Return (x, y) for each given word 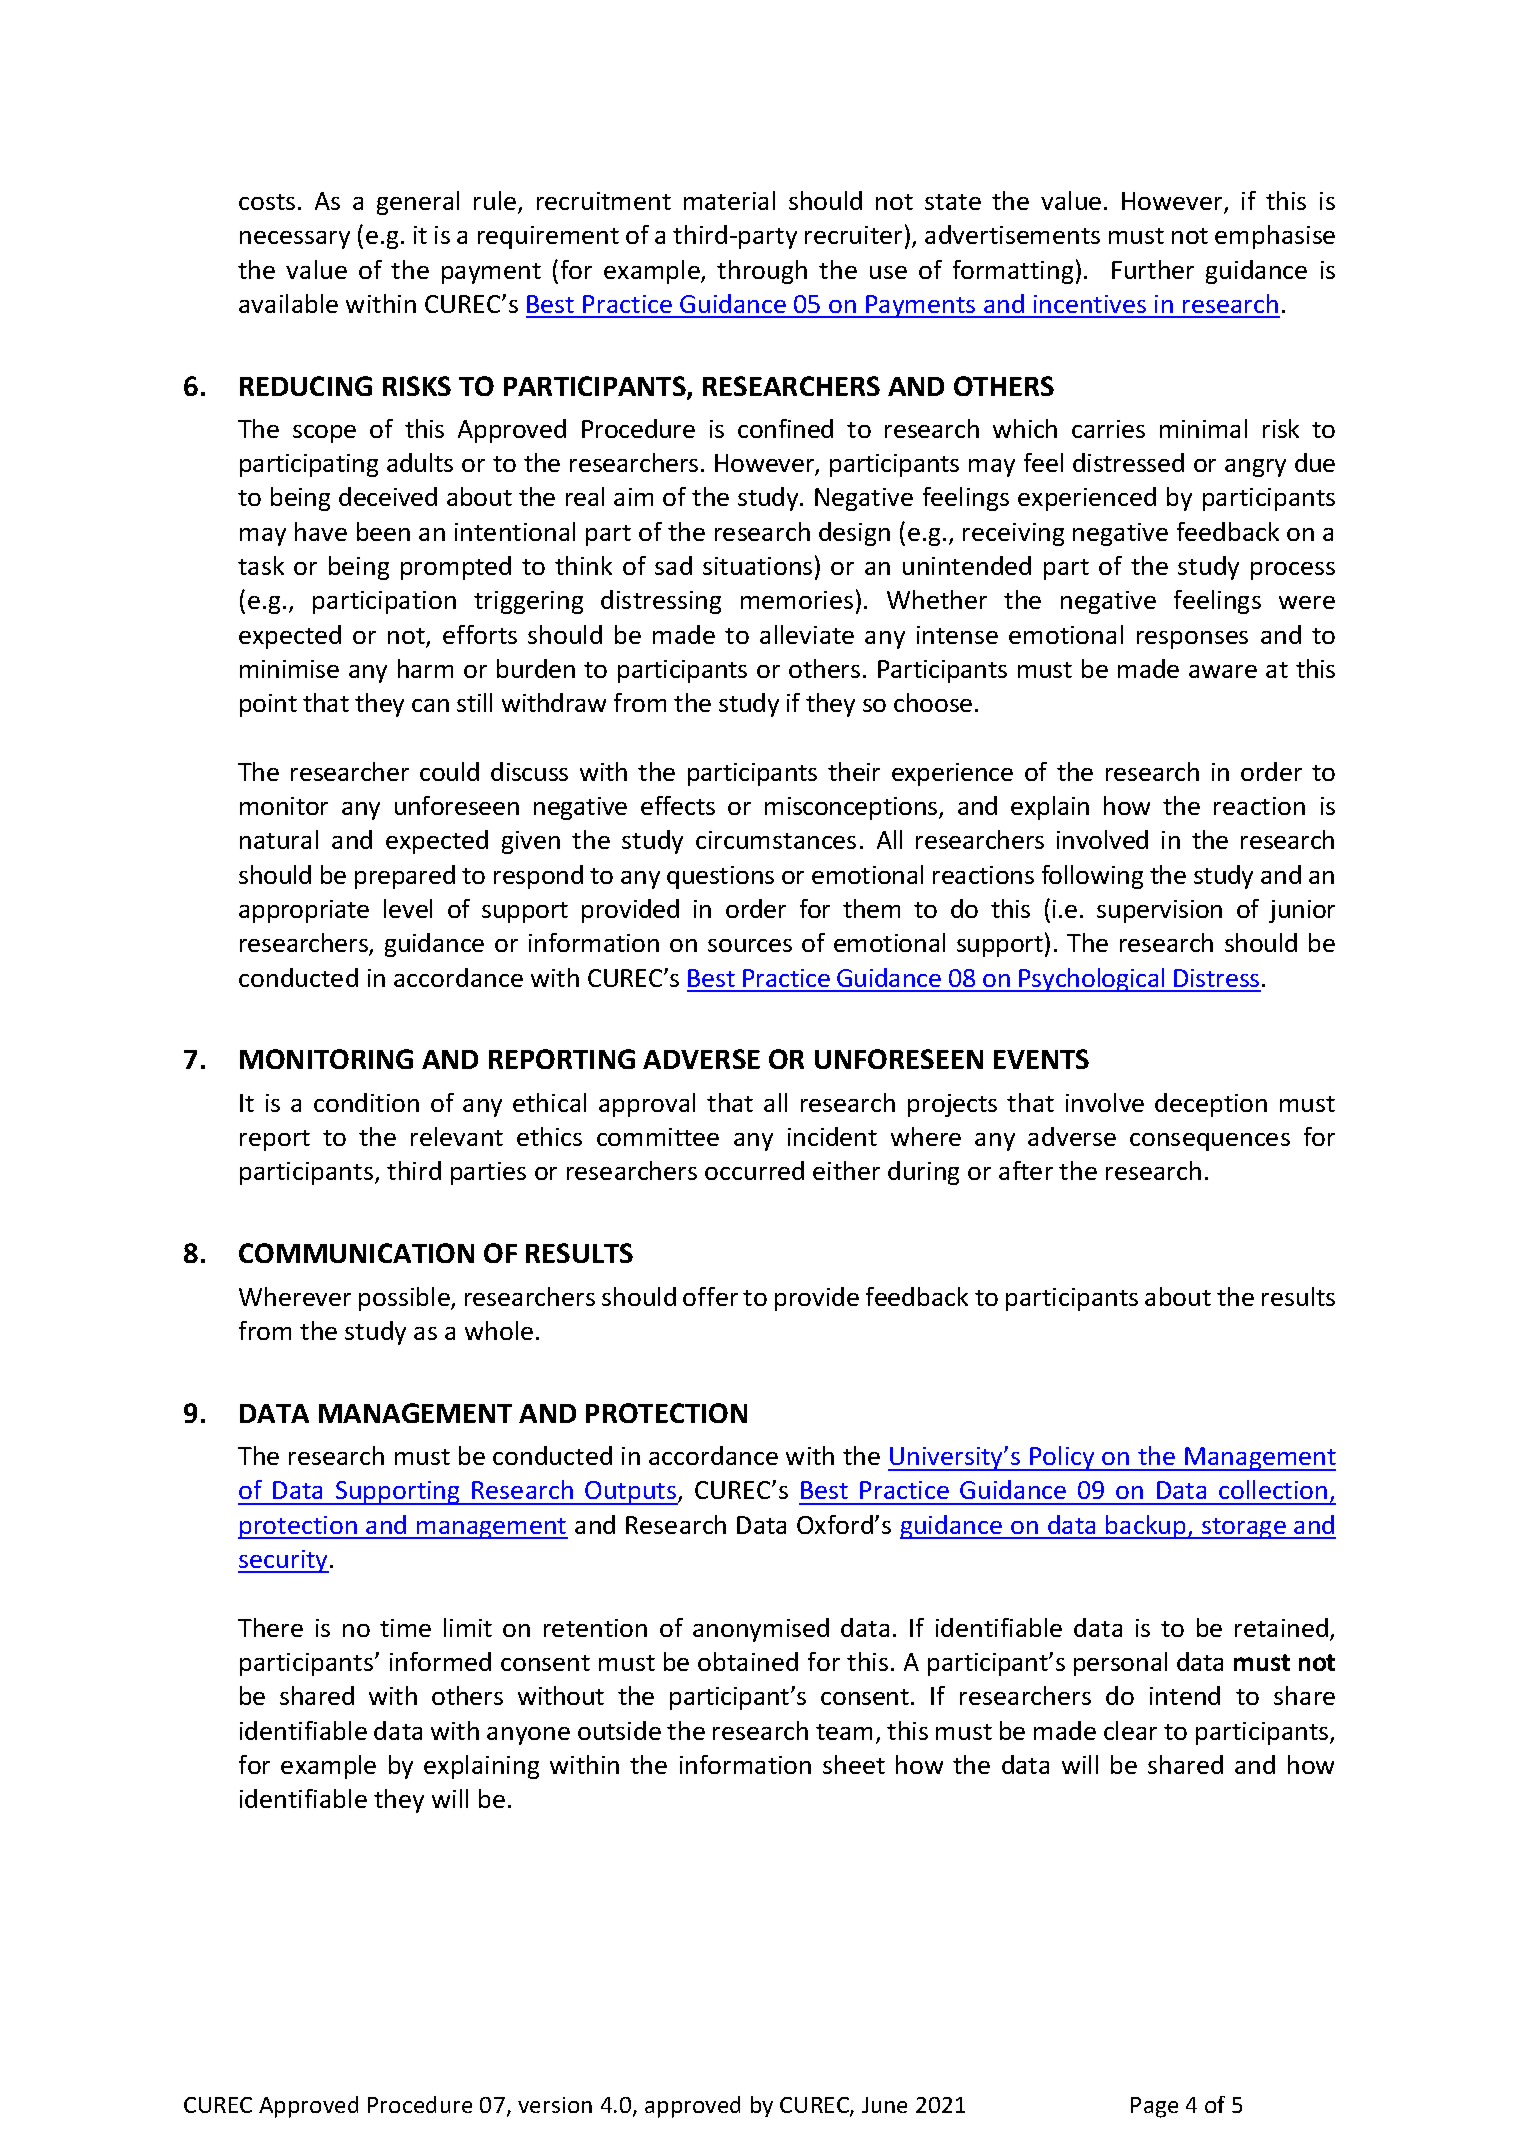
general (418, 203)
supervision (1159, 911)
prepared (405, 877)
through (762, 272)
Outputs (631, 1493)
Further (1153, 269)
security (284, 1561)
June (884, 2105)
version (555, 2105)
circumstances (776, 840)
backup (1146, 1527)
